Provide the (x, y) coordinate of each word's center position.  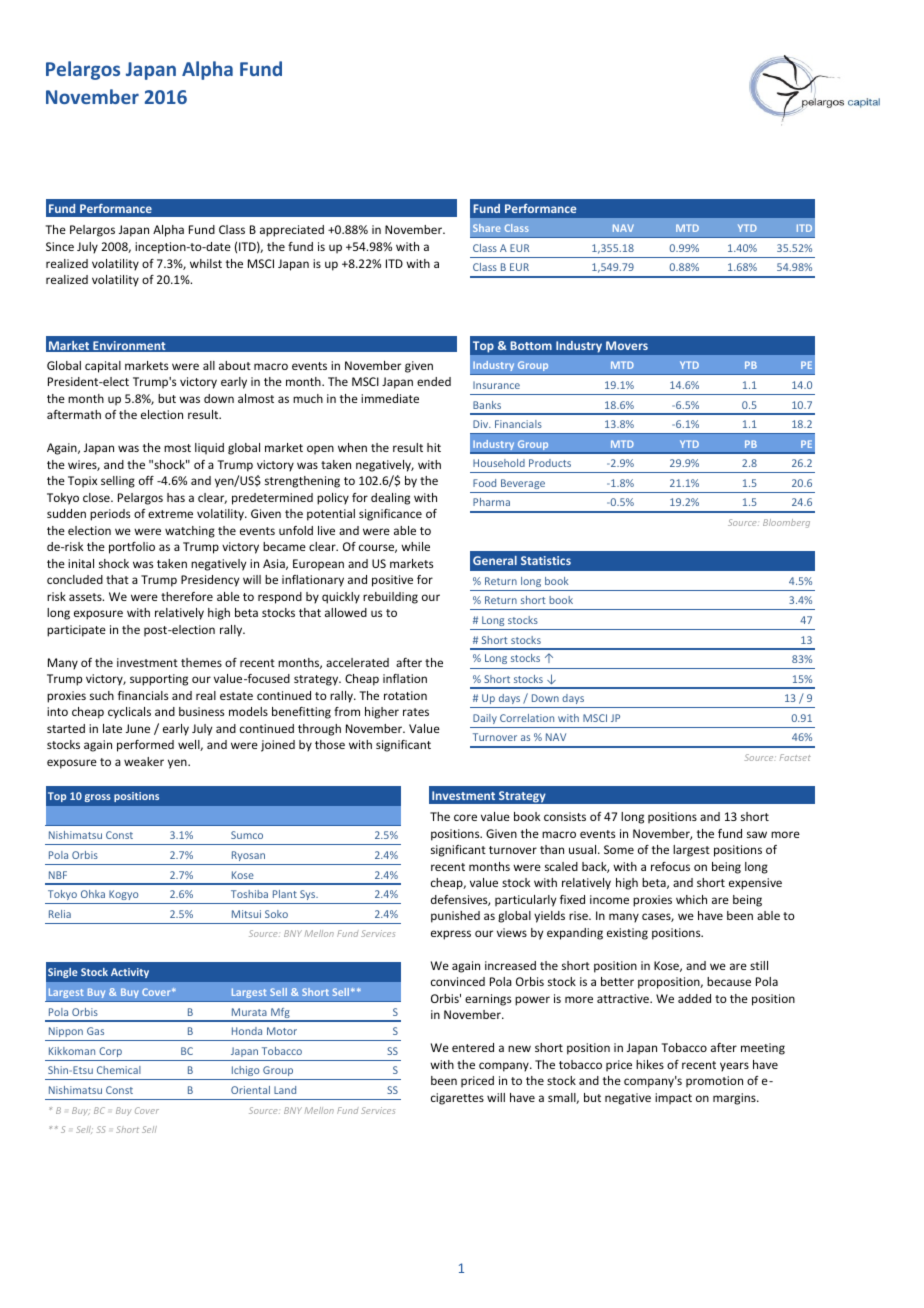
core (465, 817)
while (415, 546)
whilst (206, 263)
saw (757, 834)
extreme (170, 514)
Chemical (119, 1070)
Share (487, 228)
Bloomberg (786, 523)
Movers (627, 345)
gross (98, 798)
